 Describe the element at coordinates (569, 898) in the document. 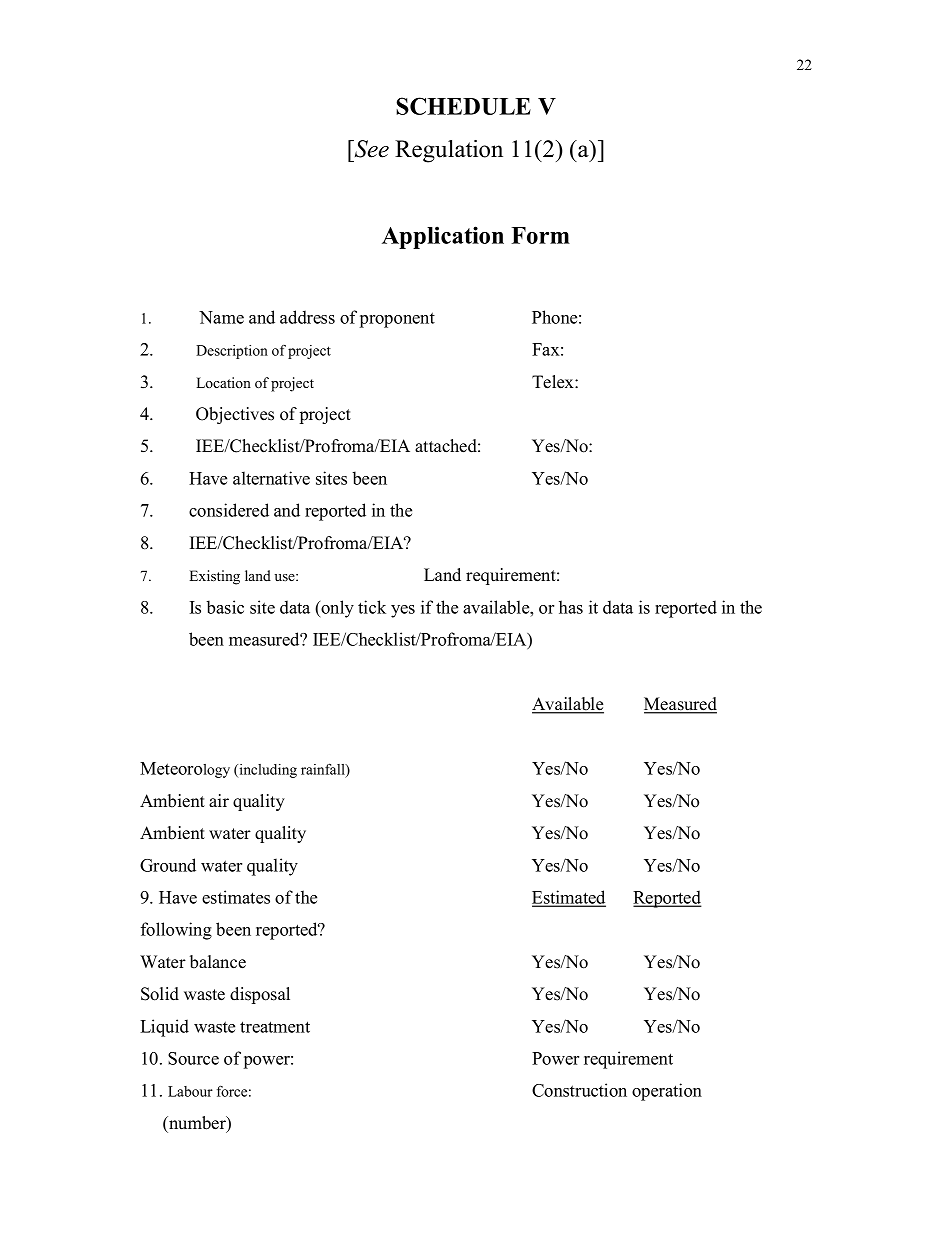

I see `Estimated` at that location.
